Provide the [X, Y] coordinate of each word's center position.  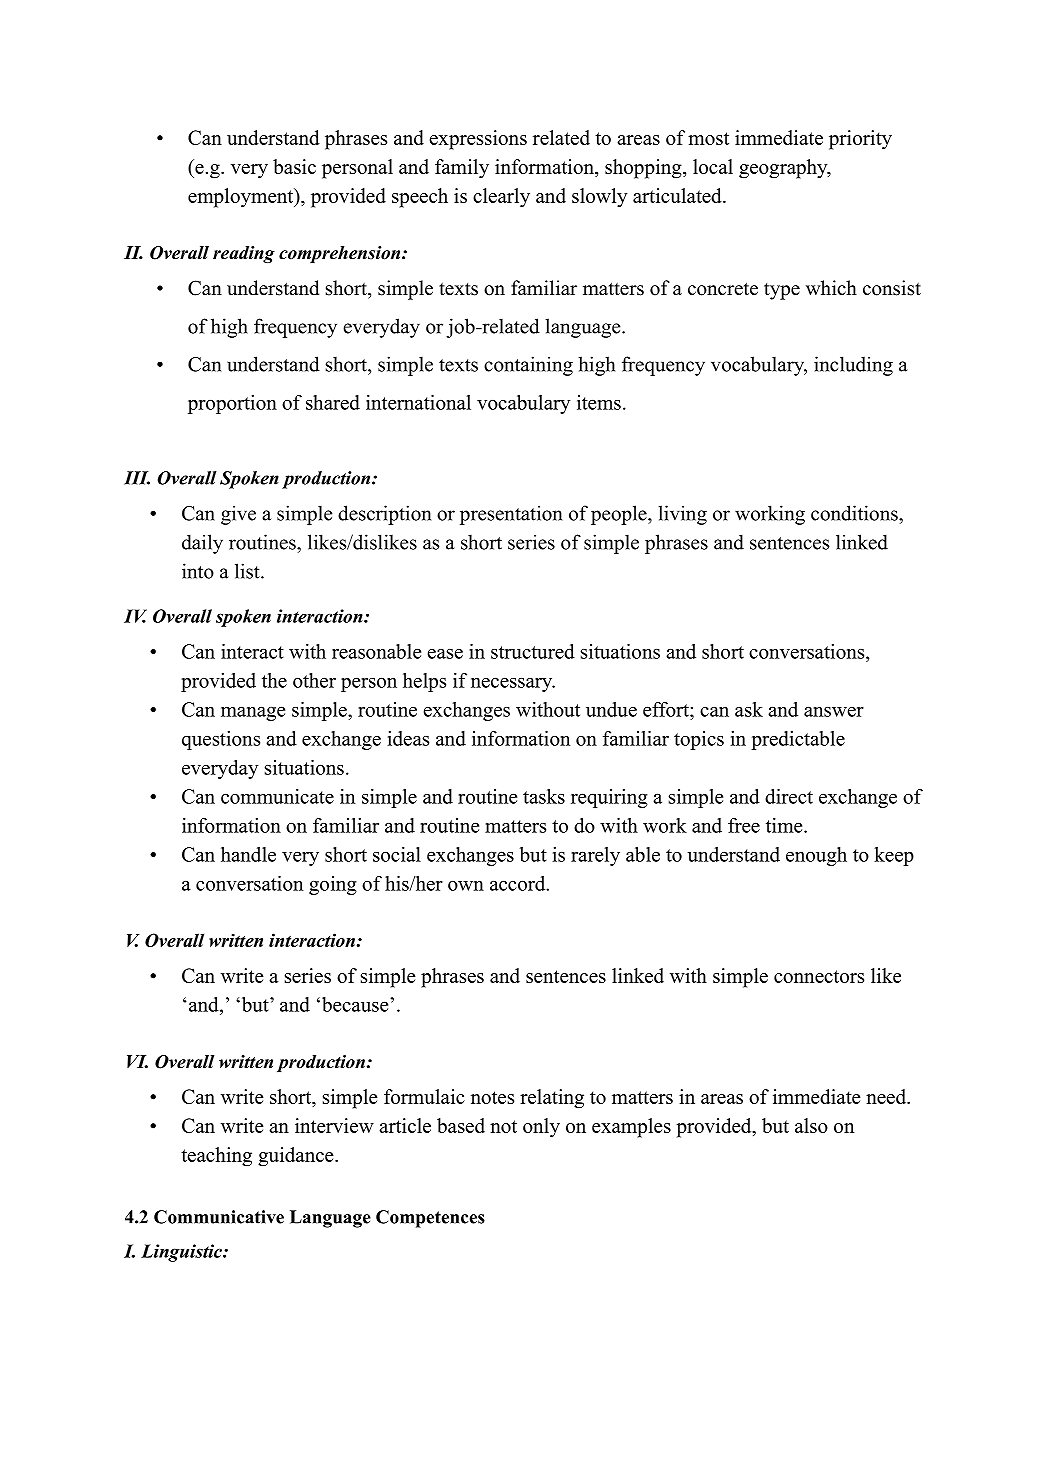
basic [294, 166]
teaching [216, 1157]
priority [860, 140]
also [811, 1125]
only [541, 1128]
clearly [501, 198]
